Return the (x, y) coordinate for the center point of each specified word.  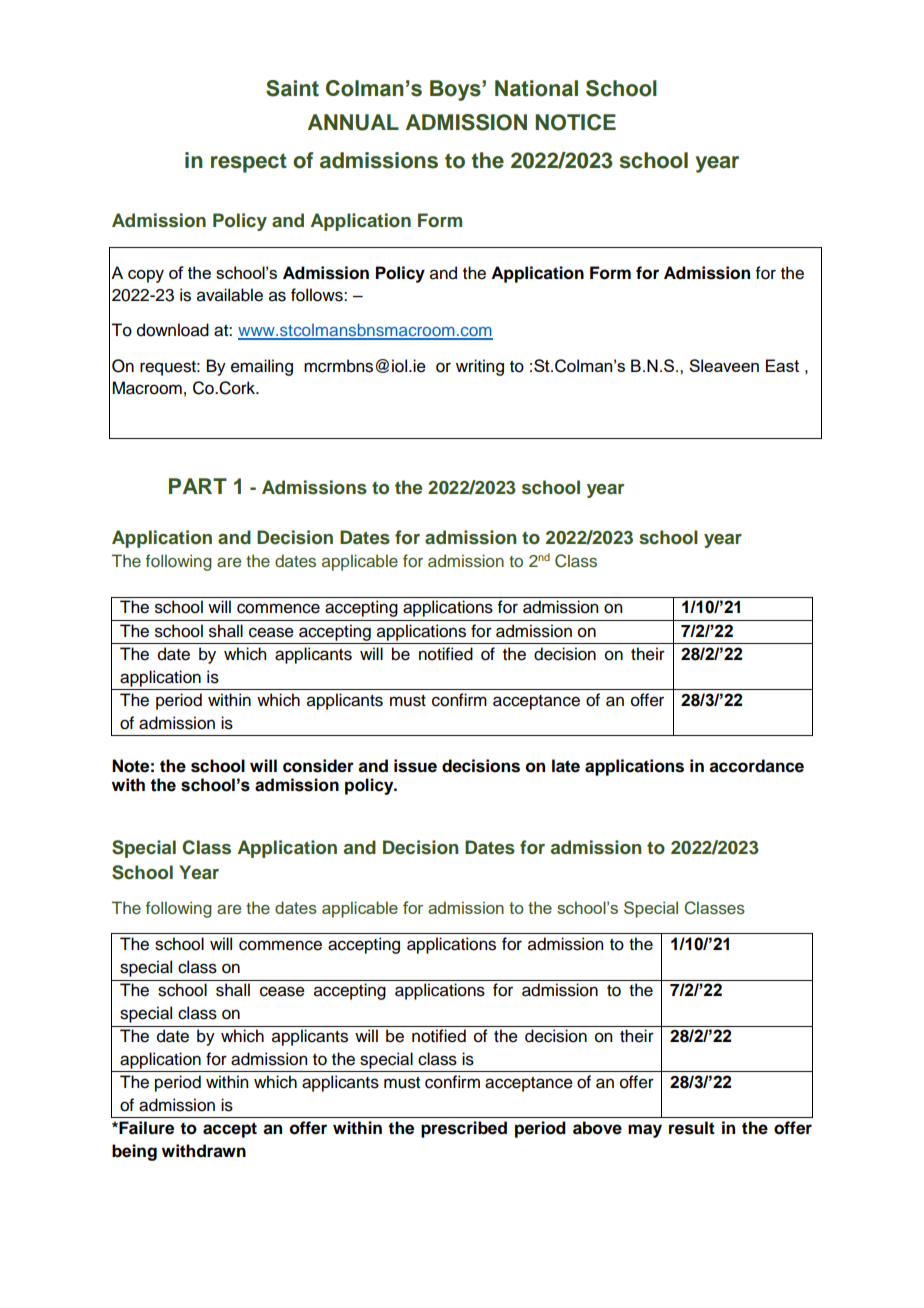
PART (198, 486)
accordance (756, 766)
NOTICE (575, 122)
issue (415, 766)
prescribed (464, 1129)
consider (318, 766)
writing (480, 367)
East (782, 365)
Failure (145, 1128)
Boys (456, 90)
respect (249, 163)
